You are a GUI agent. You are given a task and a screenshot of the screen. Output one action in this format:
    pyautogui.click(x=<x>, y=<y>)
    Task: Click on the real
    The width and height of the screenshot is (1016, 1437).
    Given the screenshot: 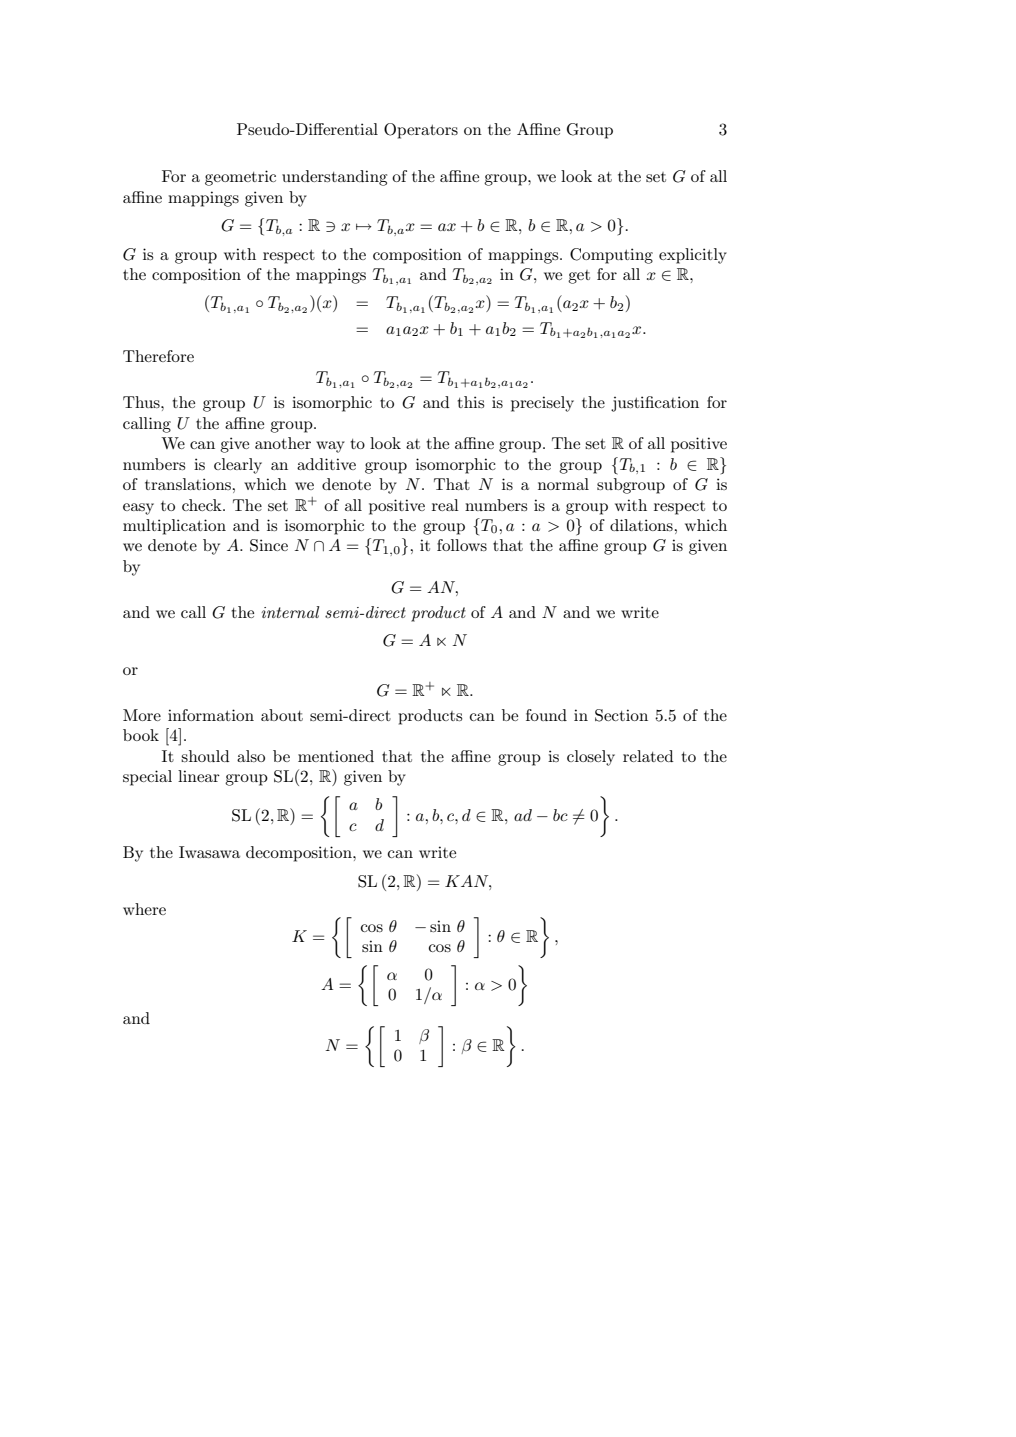 What is the action you would take?
    pyautogui.click(x=445, y=505)
